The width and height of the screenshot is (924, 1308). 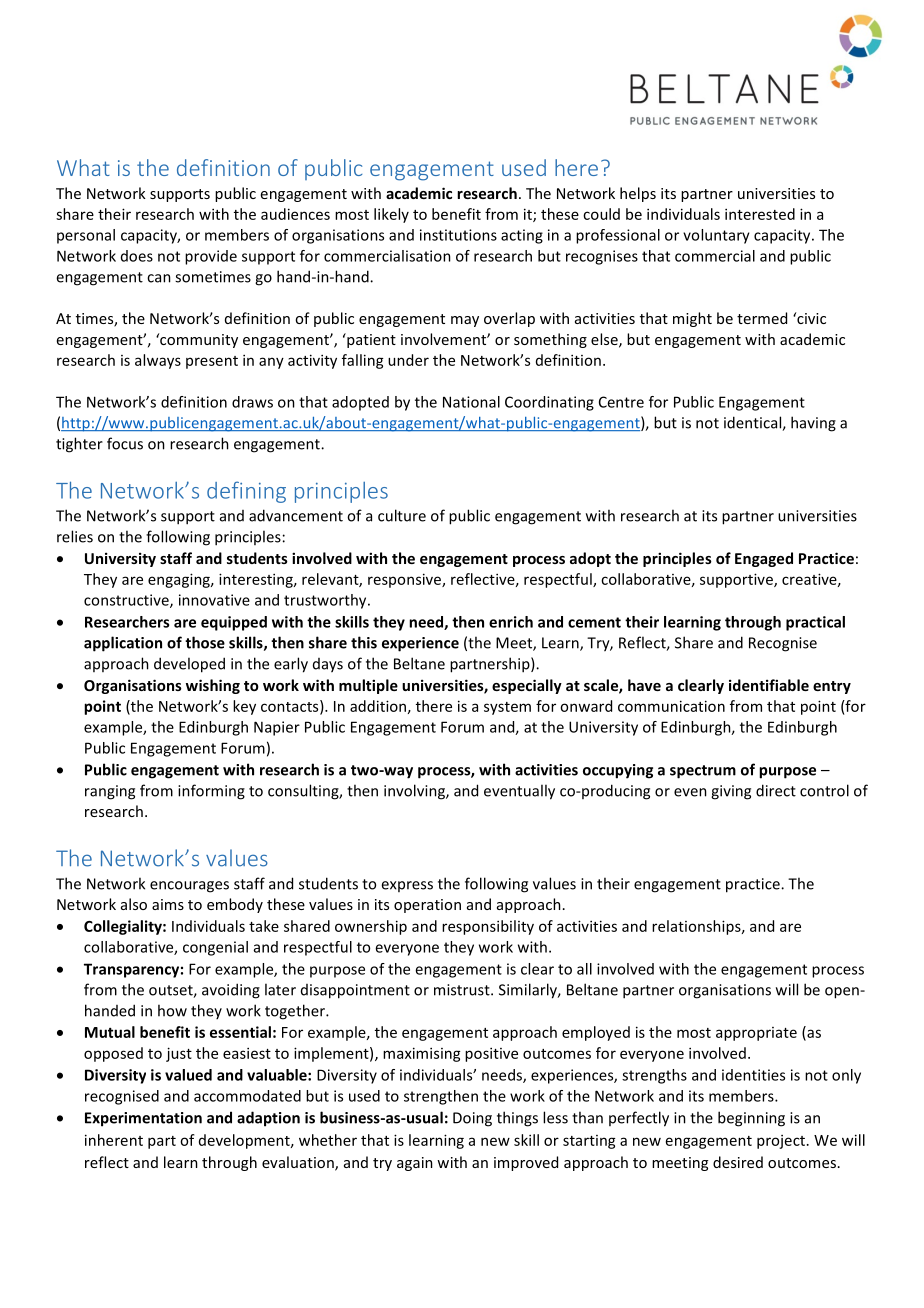 I want to click on institutions, so click(x=458, y=235).
